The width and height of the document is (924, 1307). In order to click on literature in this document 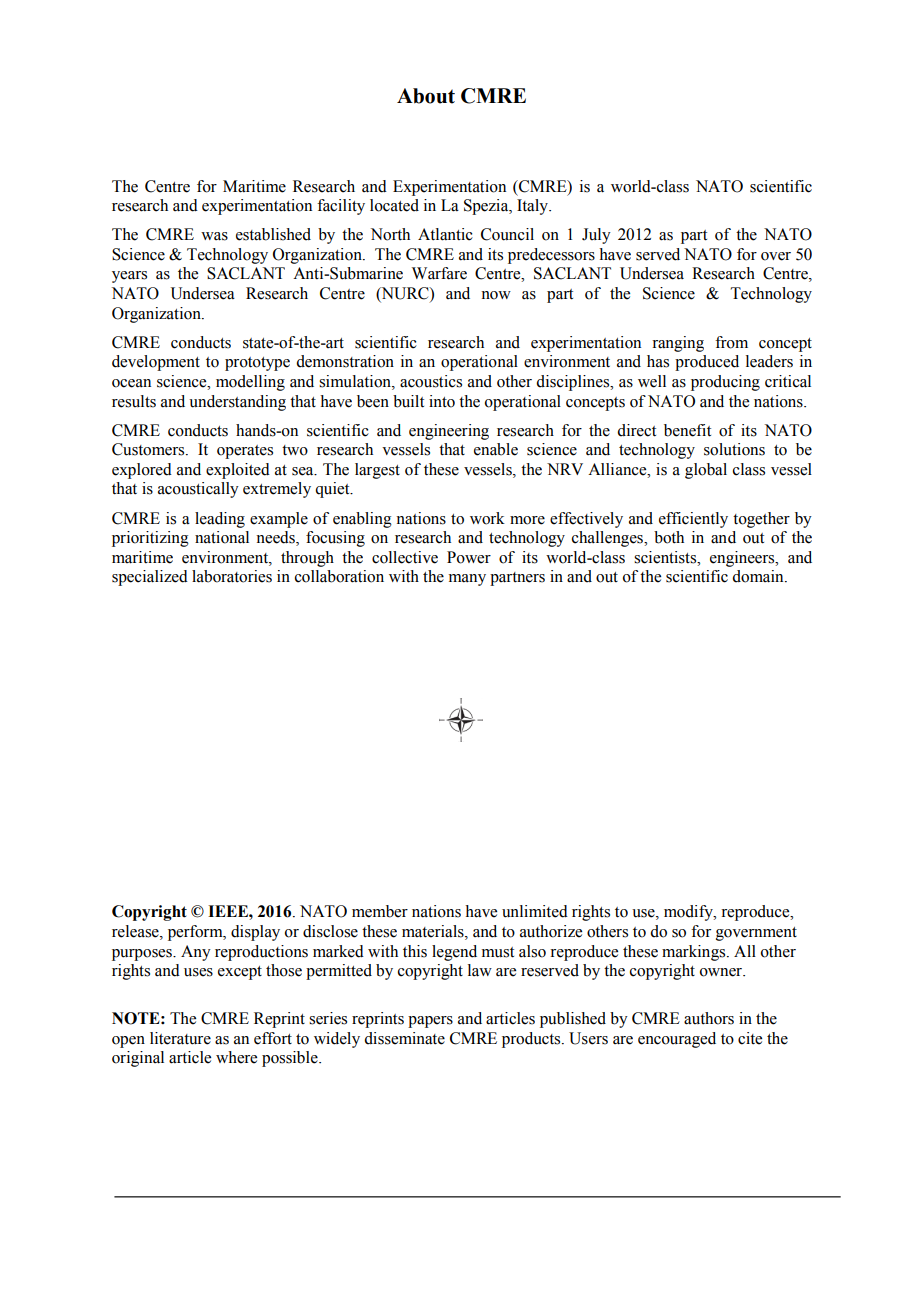, I will do `click(180, 1038)`.
